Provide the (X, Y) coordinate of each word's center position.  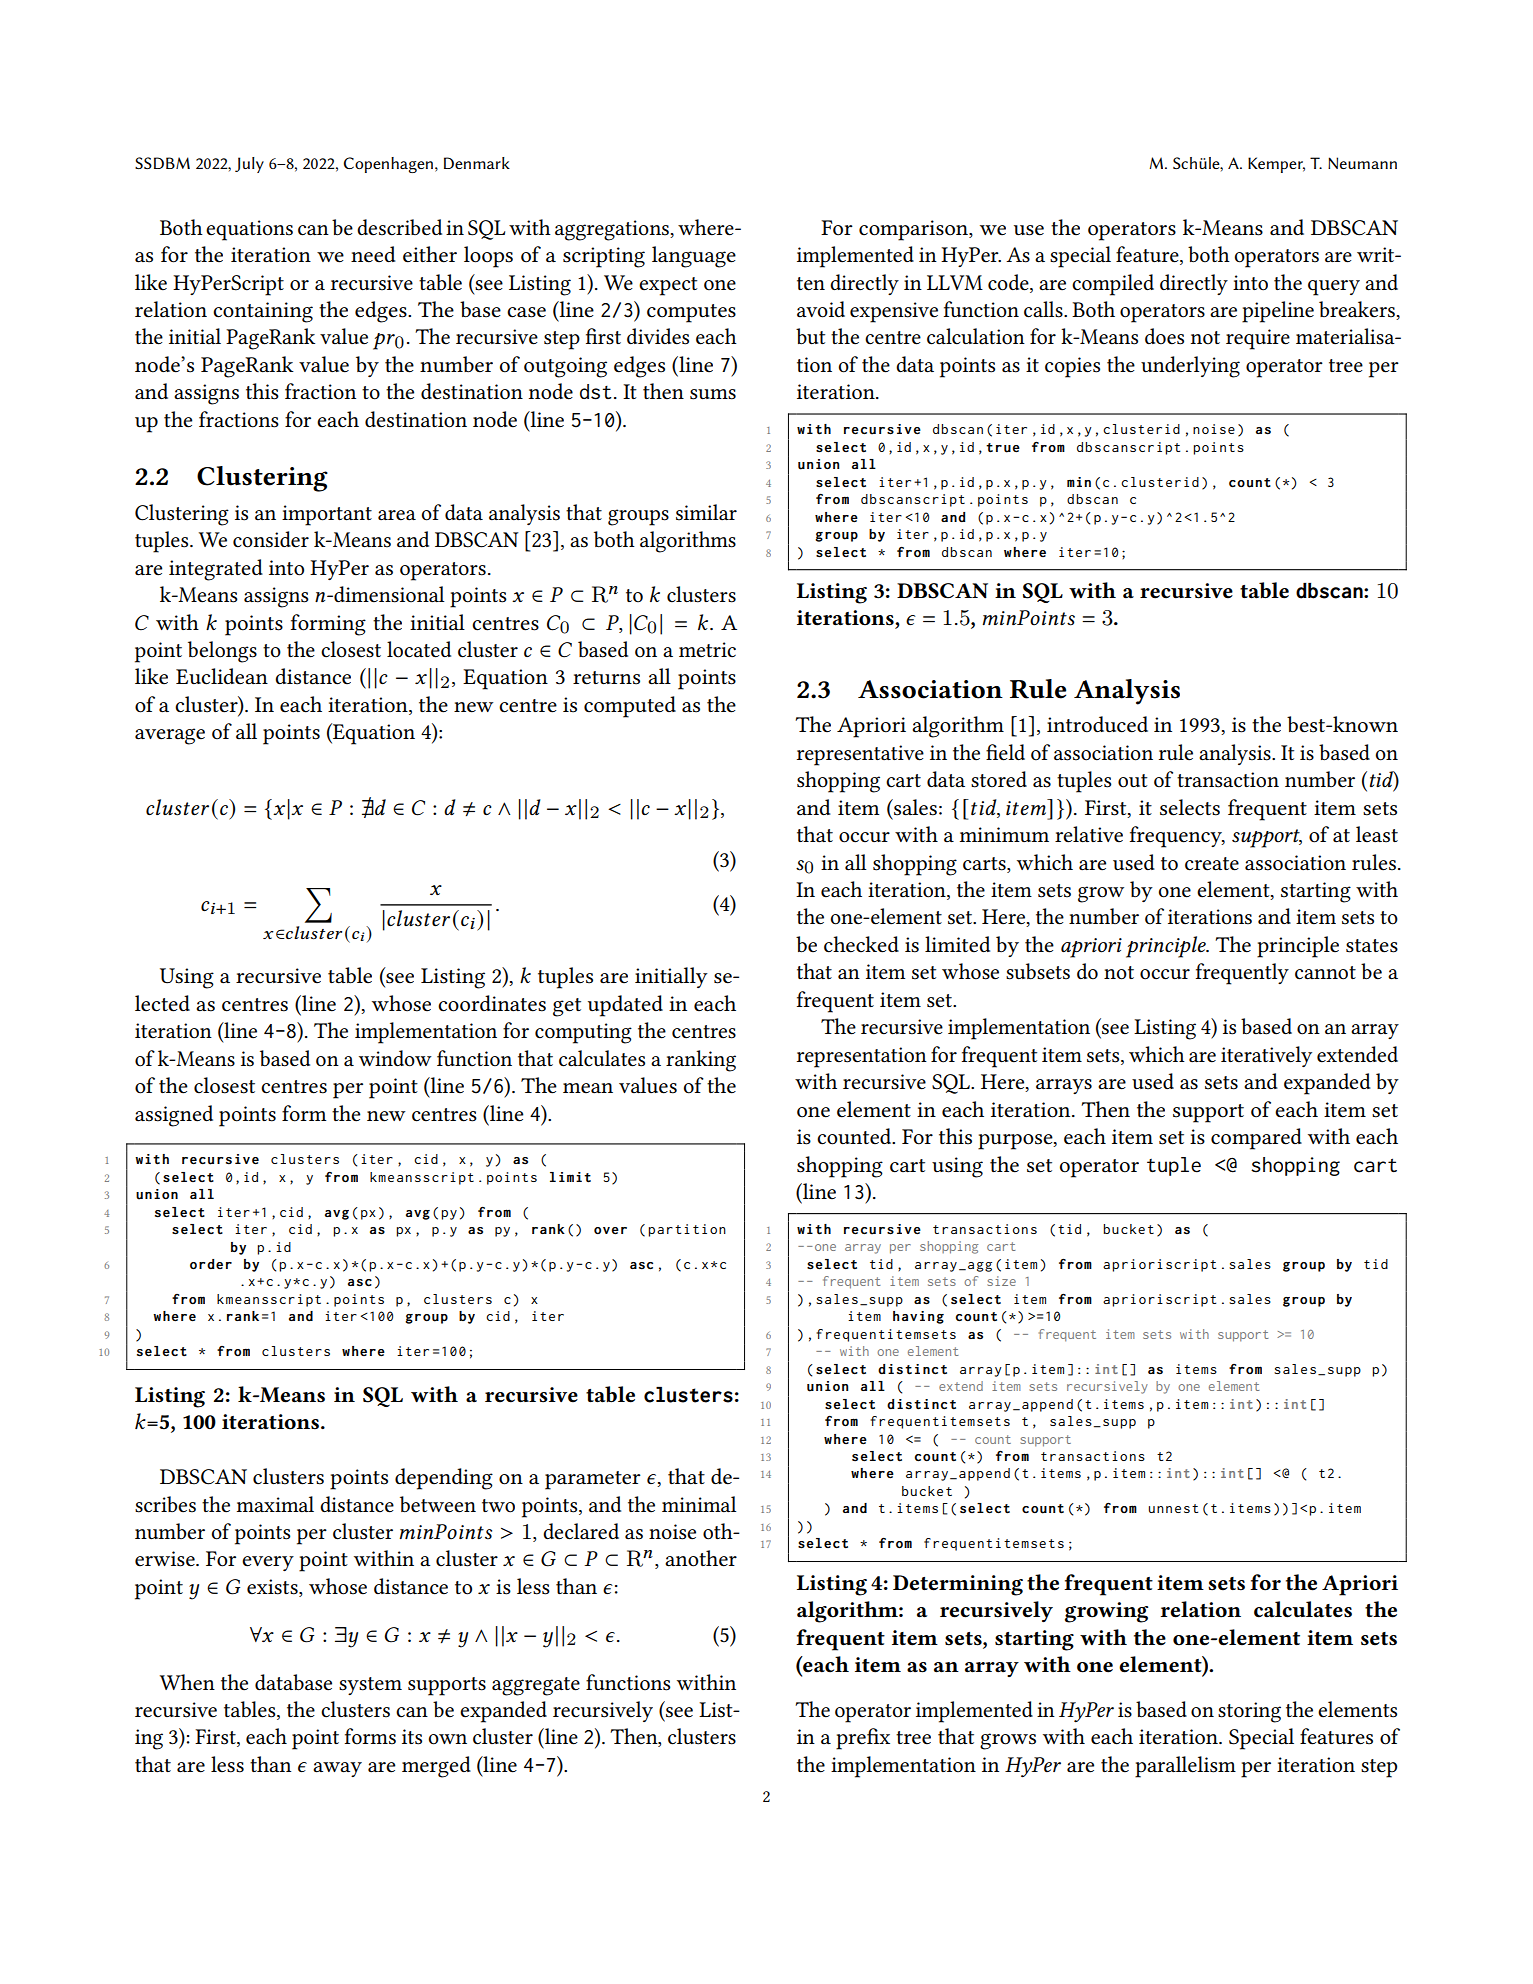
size (1001, 1281)
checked (861, 944)
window (395, 1058)
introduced (1097, 724)
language (694, 257)
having (918, 1317)
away (337, 1769)
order (211, 1264)
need (373, 254)
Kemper (1276, 165)
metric (707, 650)
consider (271, 539)
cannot (1325, 973)
